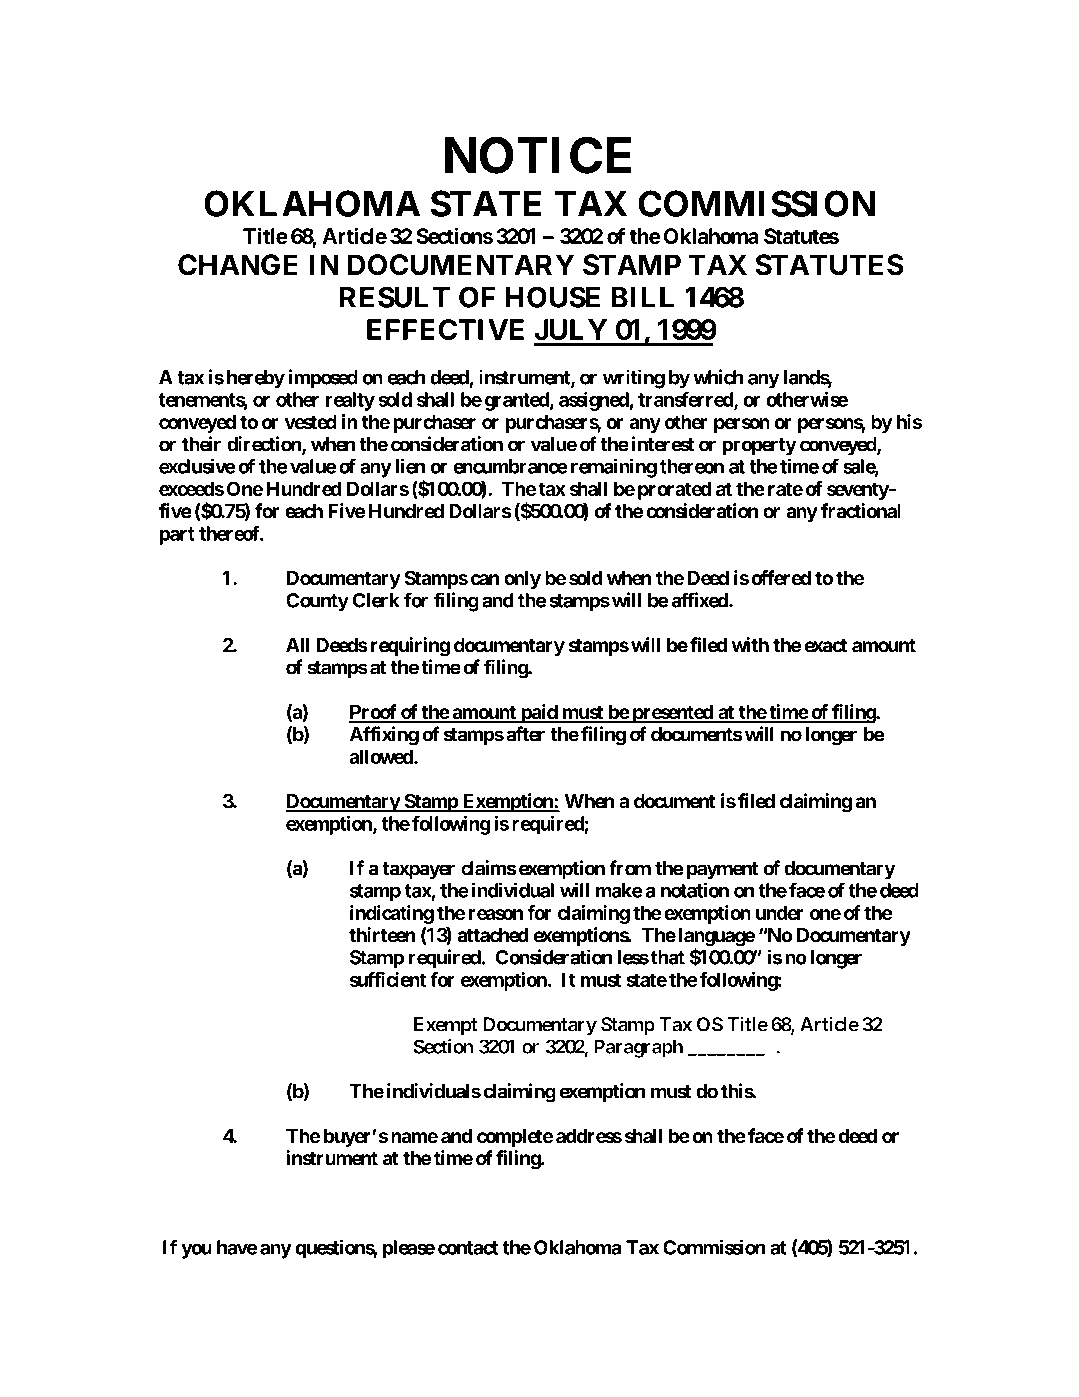 The width and height of the screenshot is (1079, 1397). I want to click on EFFECTIVE, so click(445, 329).
